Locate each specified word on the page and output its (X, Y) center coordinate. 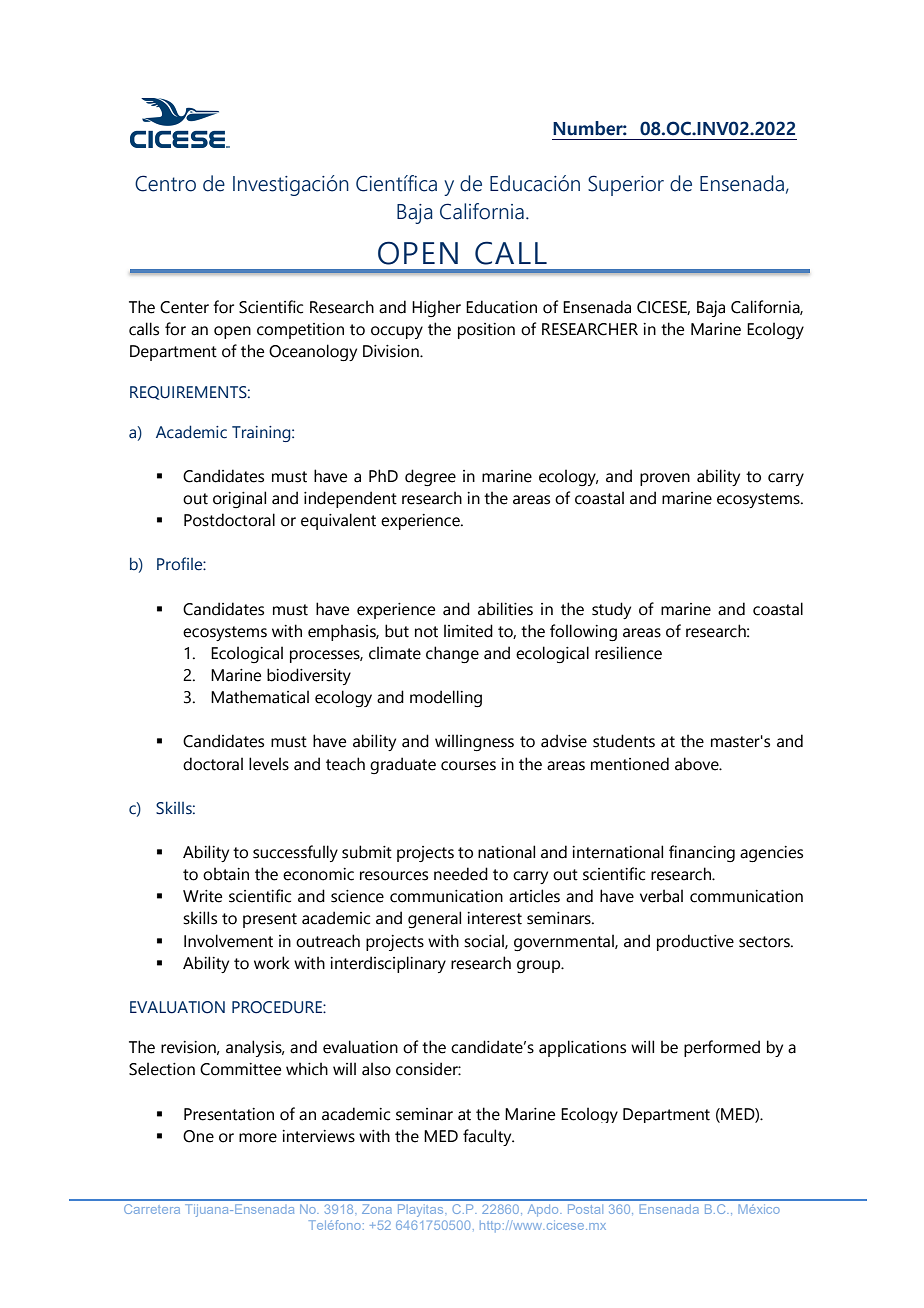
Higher (436, 308)
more (258, 1138)
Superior (626, 185)
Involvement (228, 941)
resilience (628, 653)
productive (695, 942)
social (485, 941)
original (239, 499)
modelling (446, 698)
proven (665, 479)
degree (430, 477)
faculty (488, 1137)
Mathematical (260, 697)
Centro (165, 183)
